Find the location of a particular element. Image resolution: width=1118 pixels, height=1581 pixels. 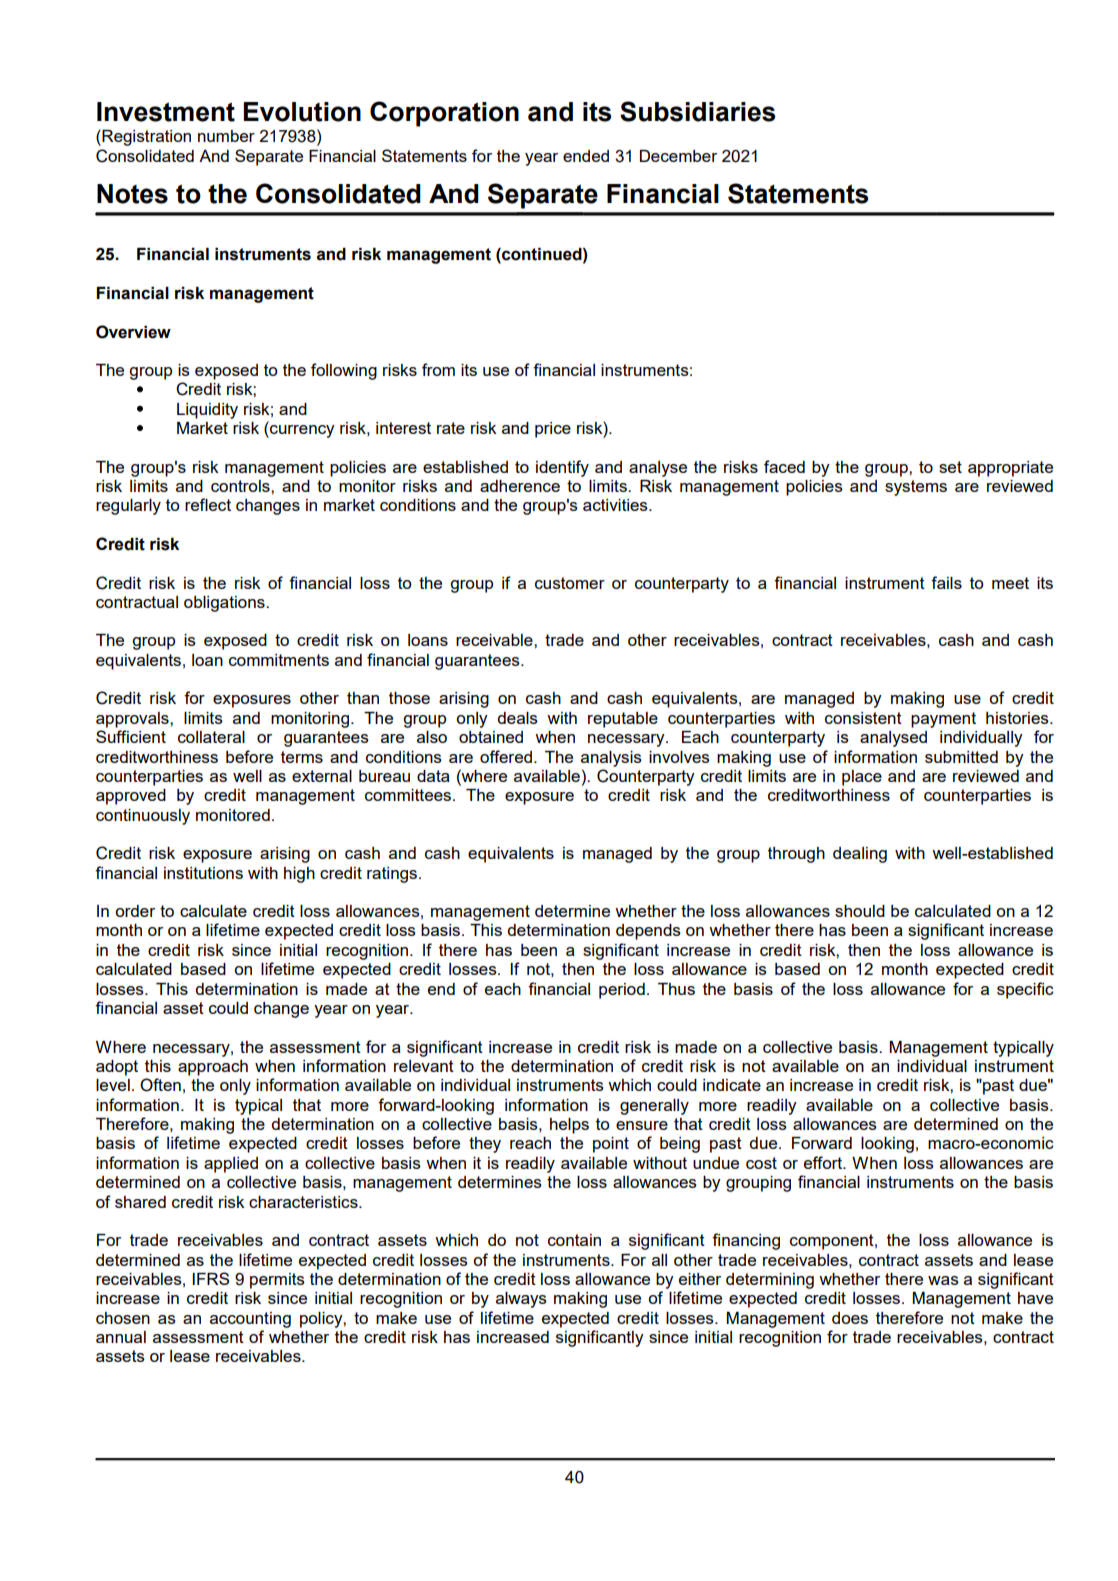

number is located at coordinates (226, 136).
